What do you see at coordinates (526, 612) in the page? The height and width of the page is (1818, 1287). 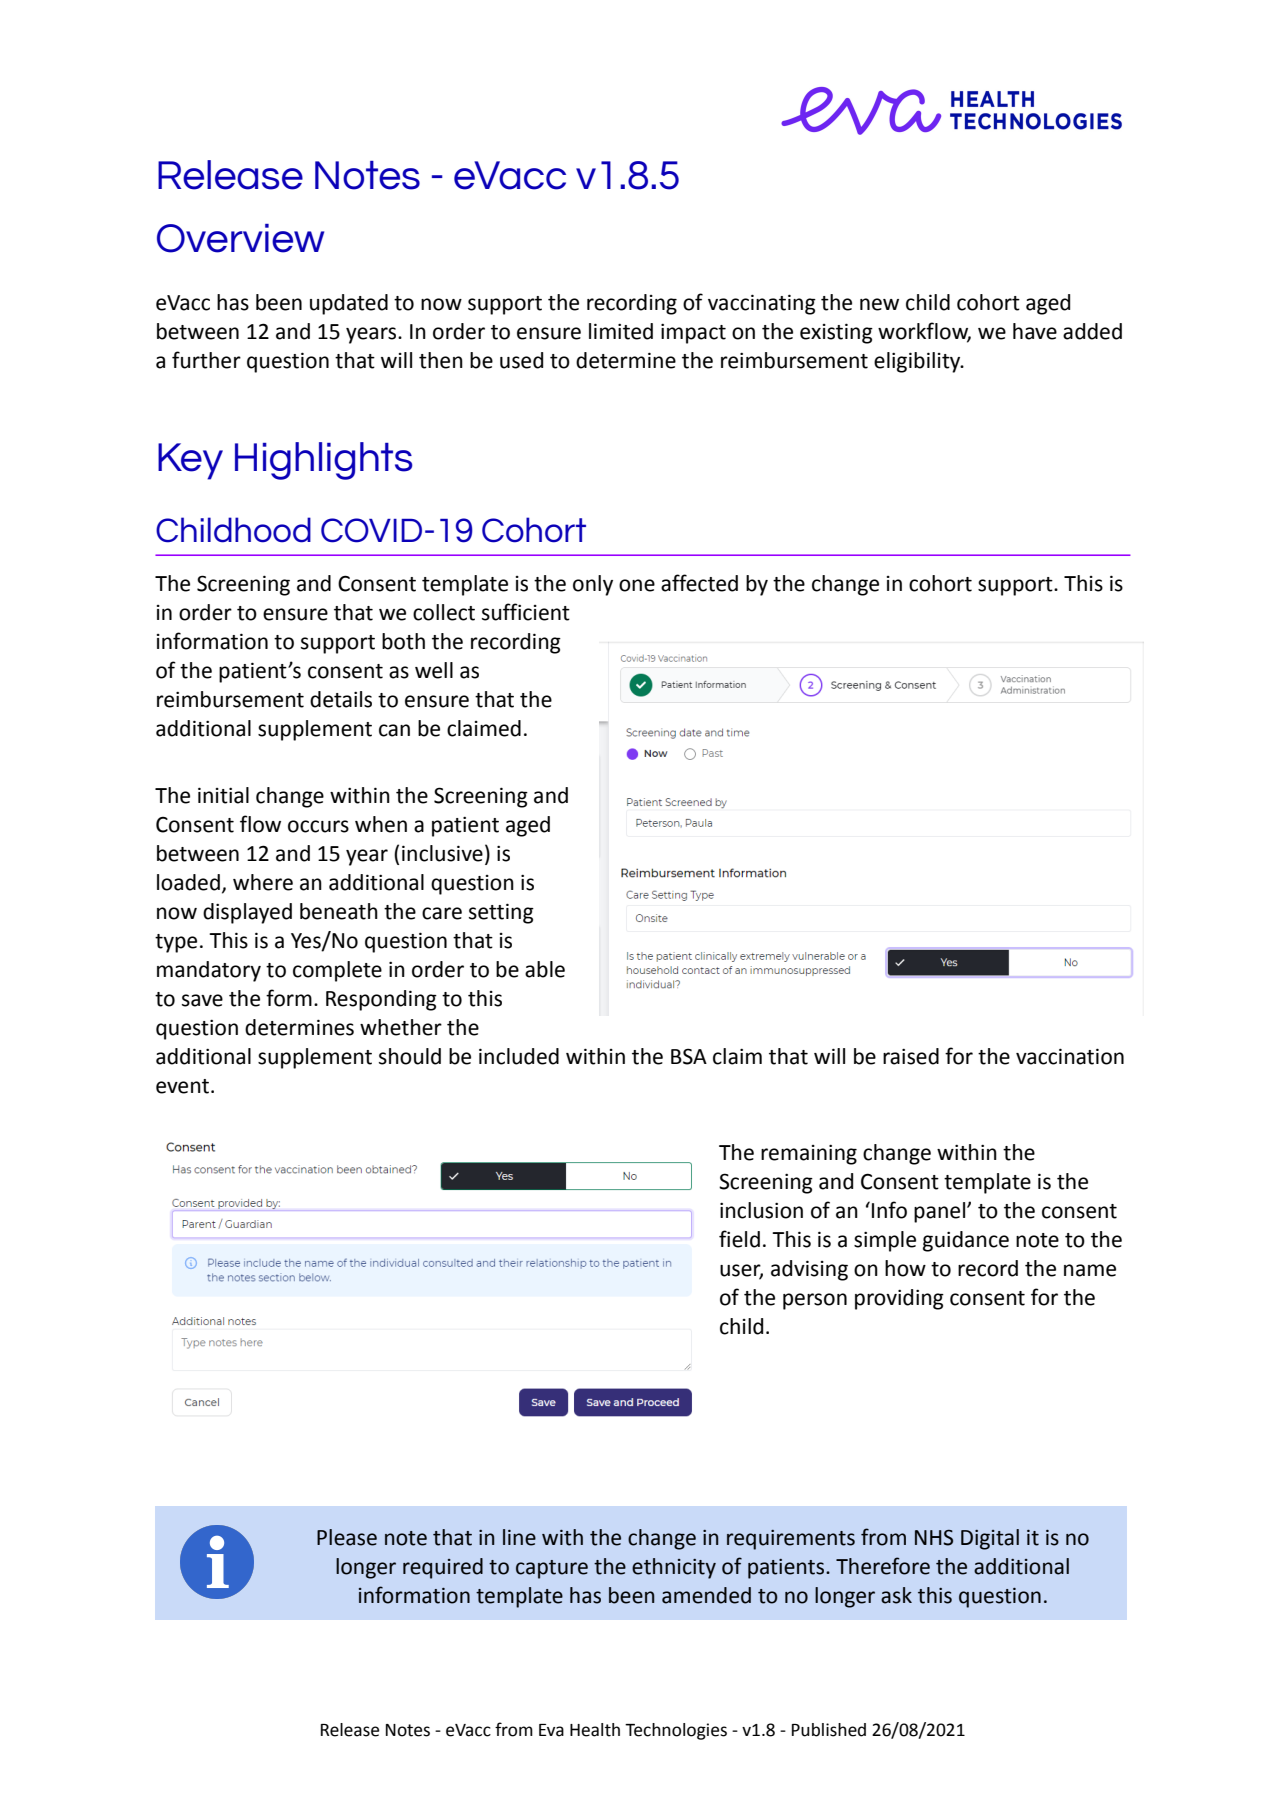 I see `sufficient` at bounding box center [526, 612].
